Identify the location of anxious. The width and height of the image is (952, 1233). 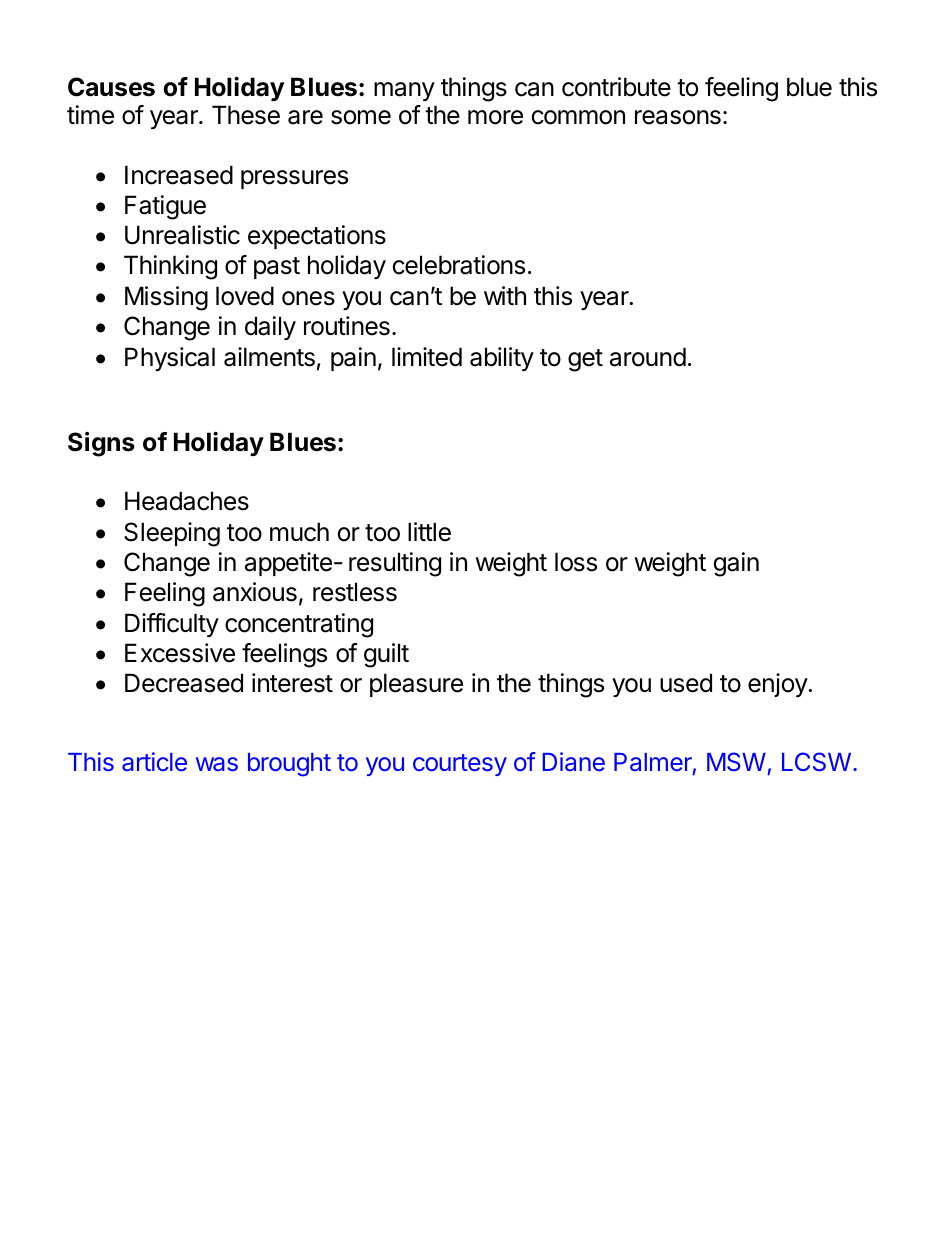
(255, 592).
